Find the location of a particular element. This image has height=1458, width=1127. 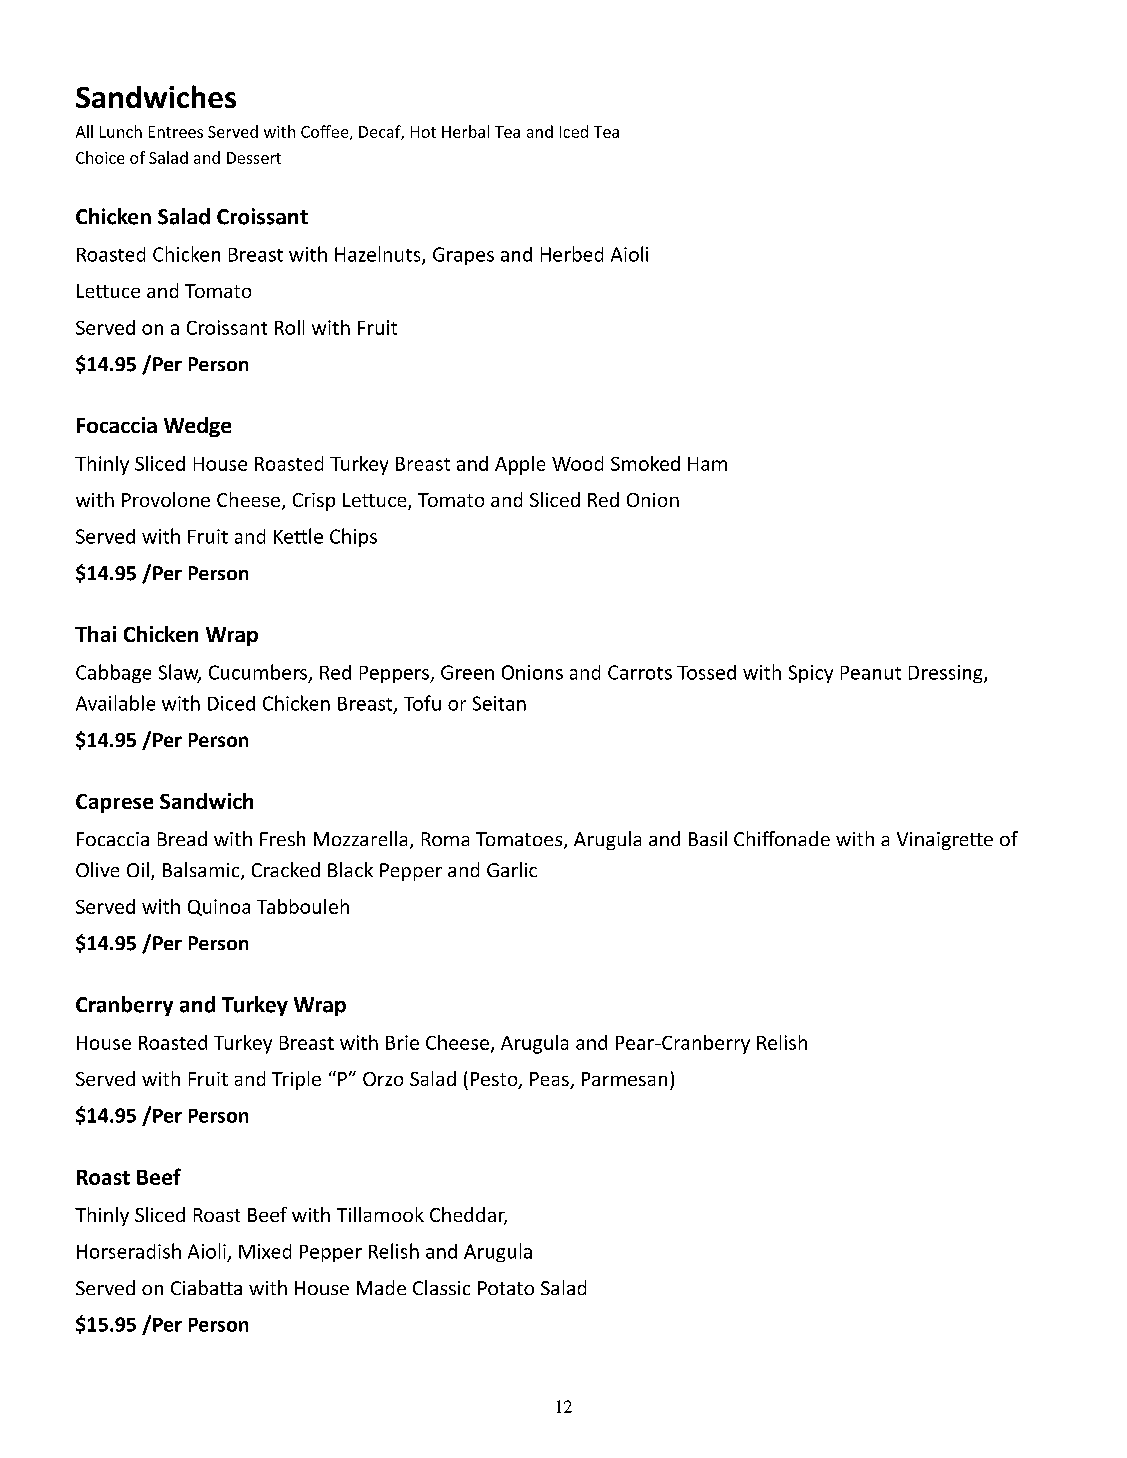

Provolone is located at coordinates (166, 499).
